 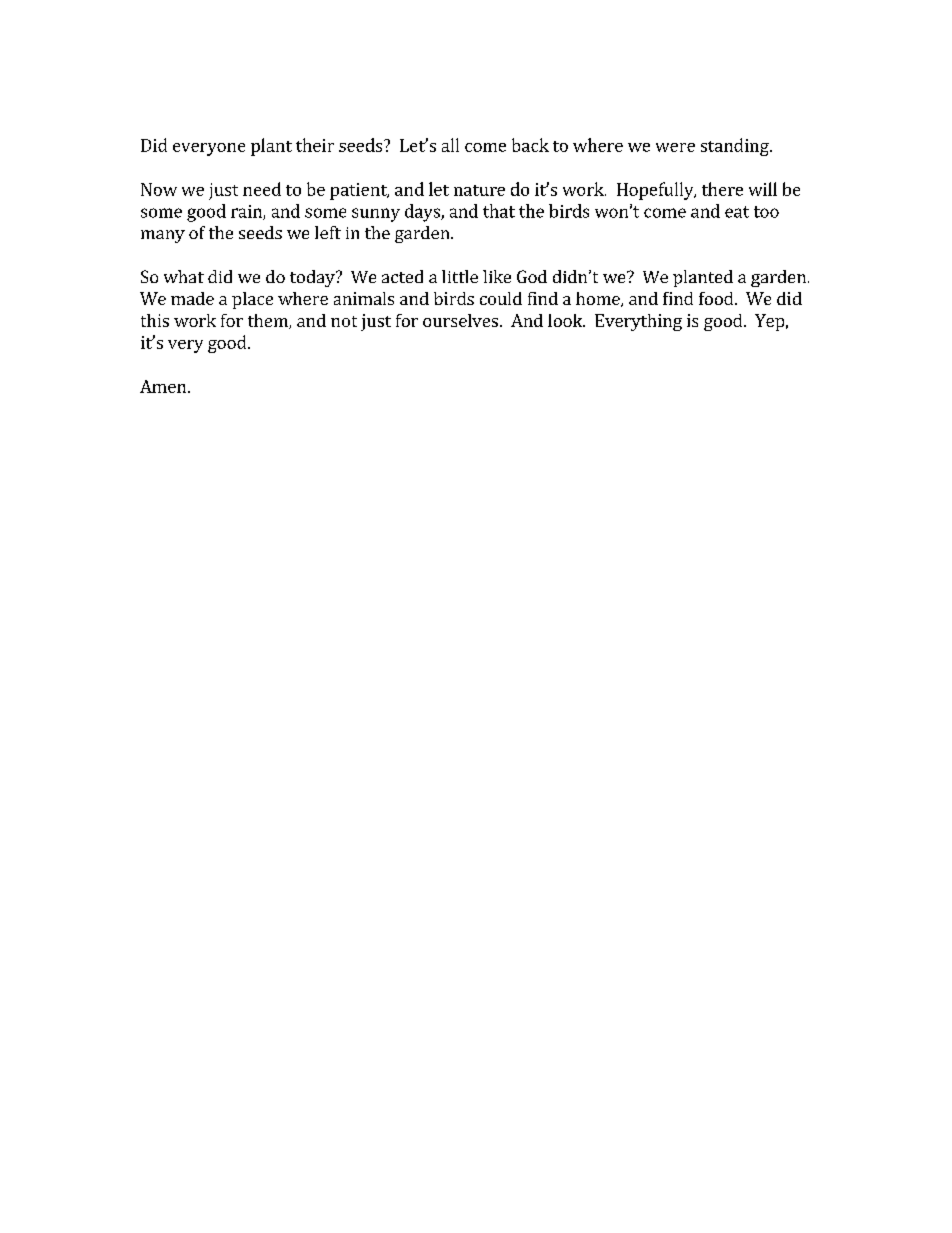 What do you see at coordinates (450, 145) in the page?
I see `all` at bounding box center [450, 145].
